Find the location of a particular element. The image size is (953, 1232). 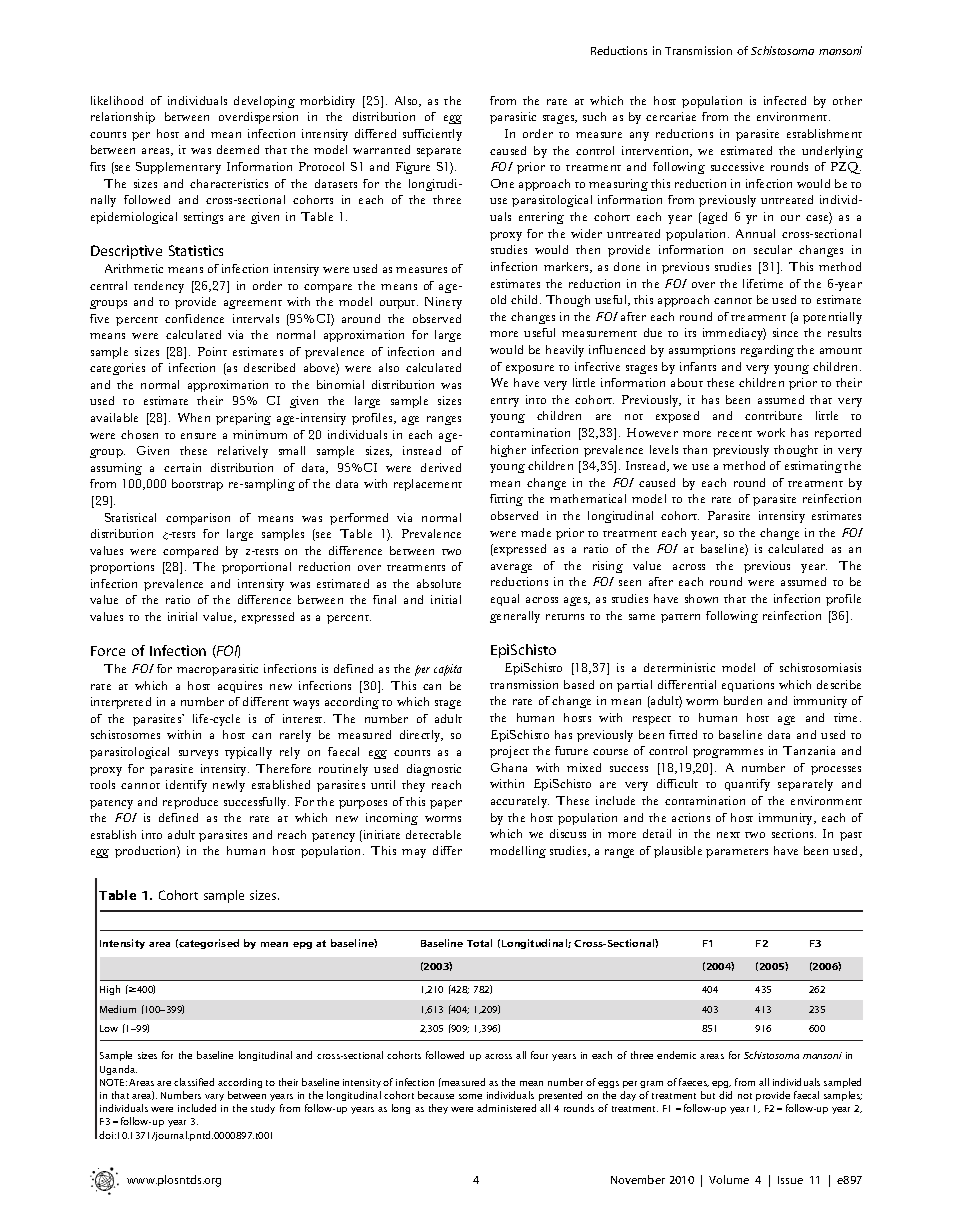

sufficiently is located at coordinates (432, 135).
